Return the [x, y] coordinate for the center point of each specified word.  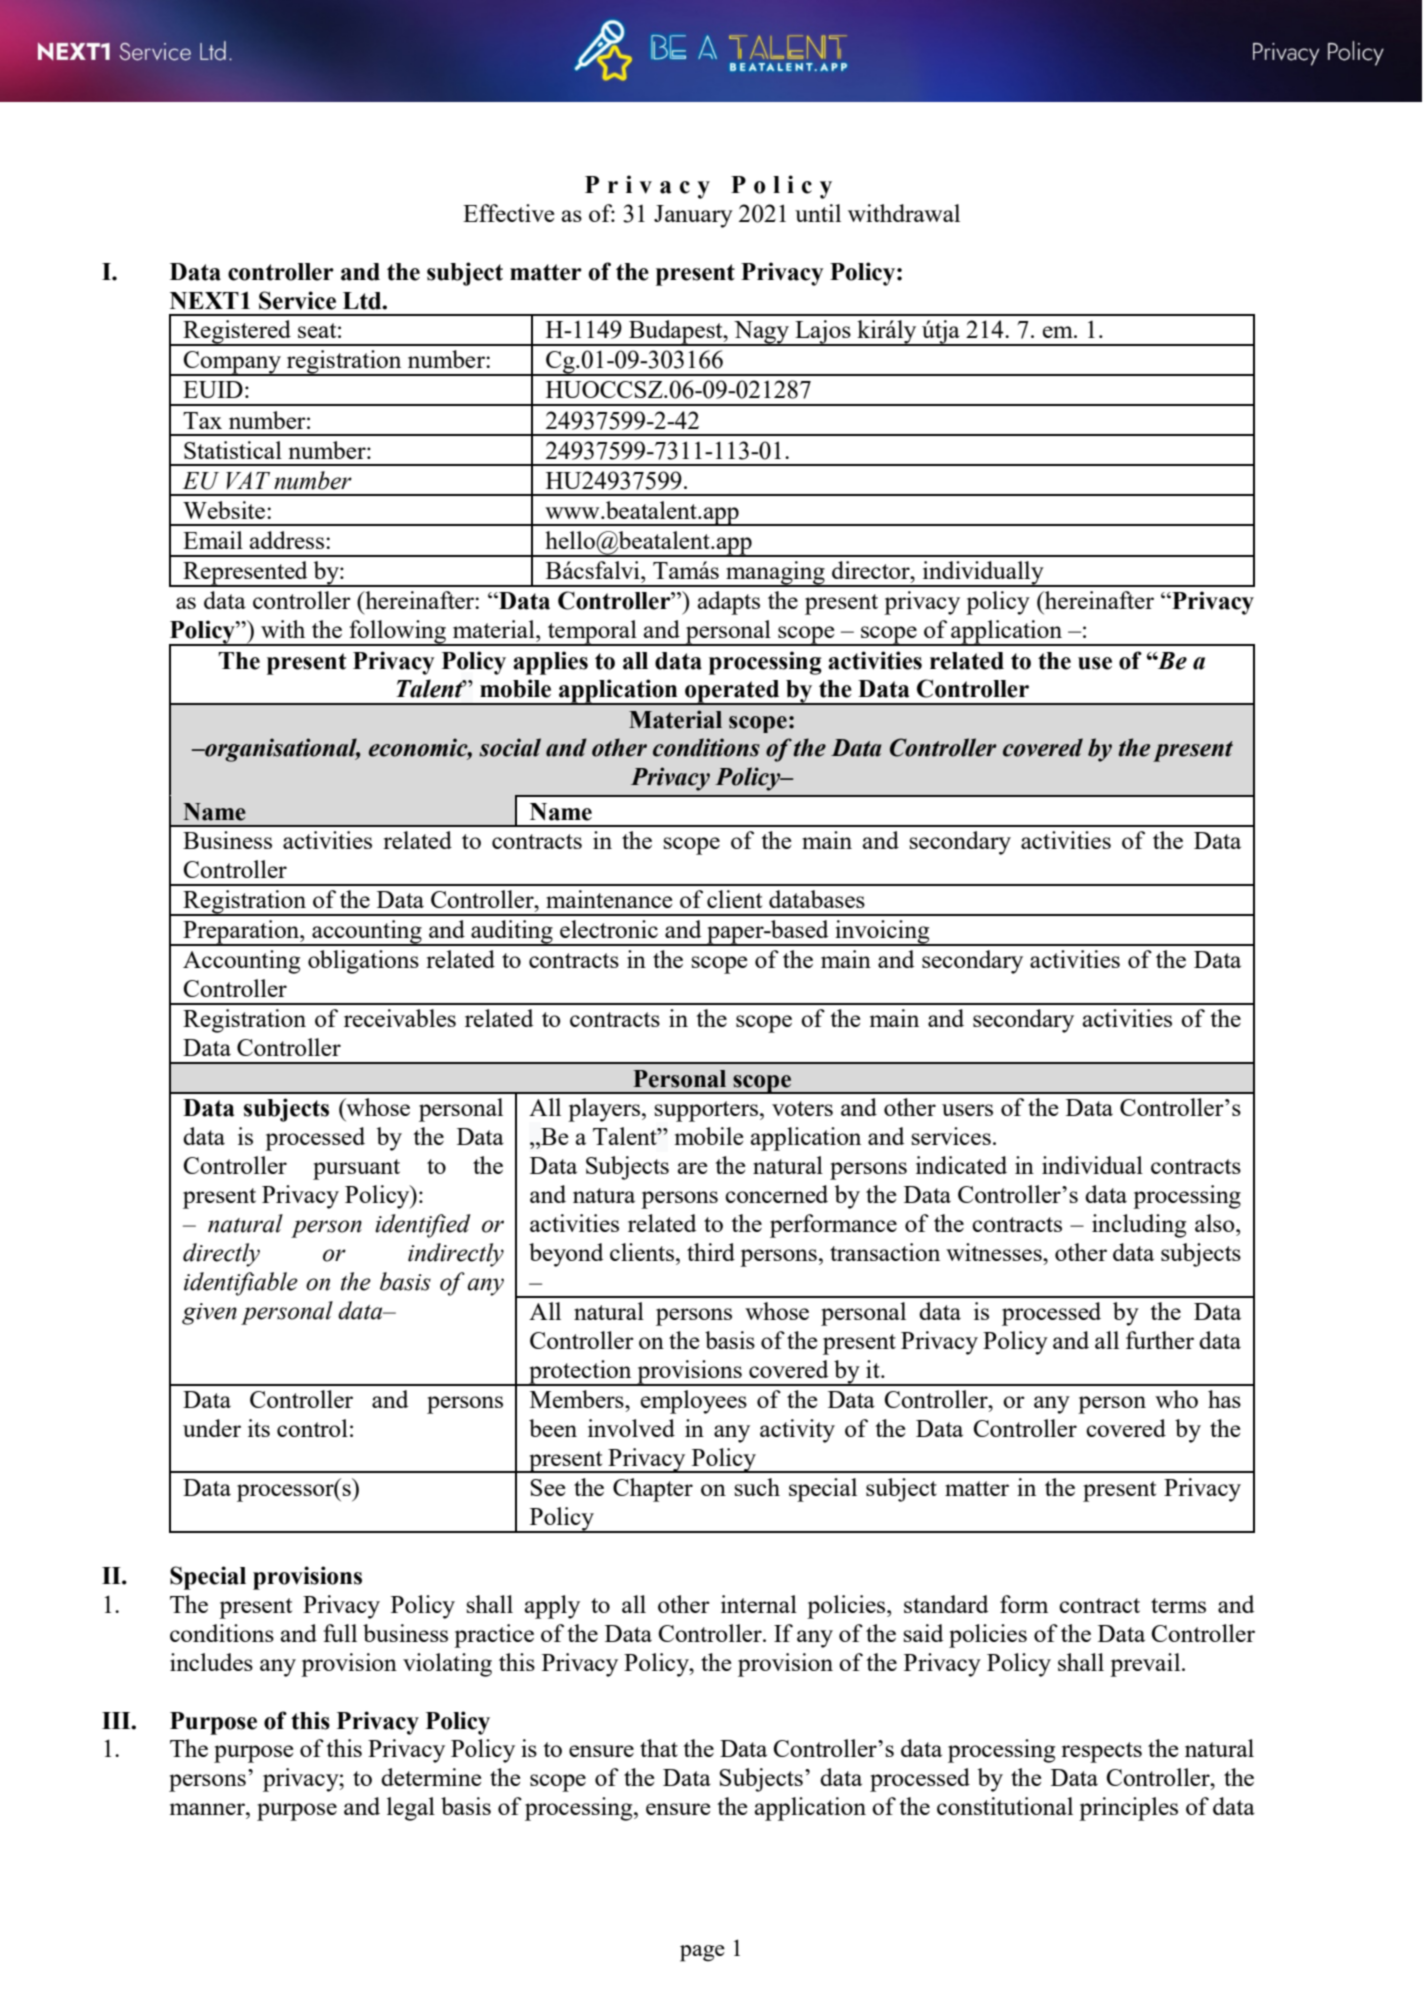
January [693, 216]
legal [411, 1809]
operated [732, 692]
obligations [363, 962]
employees [694, 1402]
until [818, 213]
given [209, 1314]
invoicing [882, 933]
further [1160, 1340]
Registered [237, 333]
